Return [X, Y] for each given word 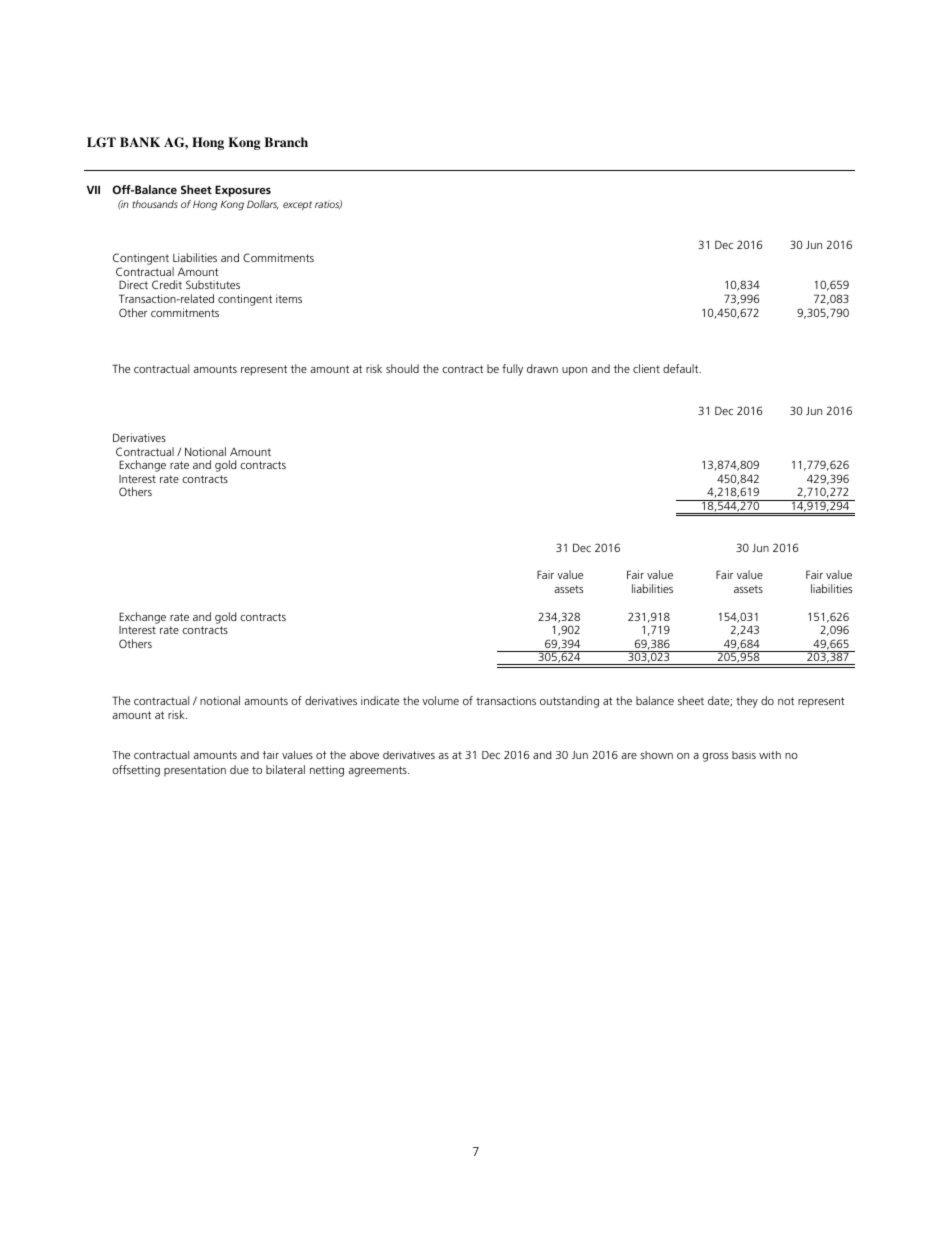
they [747, 702]
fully [512, 370]
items [289, 298]
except [297, 205]
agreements [378, 771]
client [646, 368]
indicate [380, 700]
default [682, 368]
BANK [140, 142]
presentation [195, 770]
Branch [286, 142]
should [402, 368]
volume [440, 700]
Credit [167, 284]
